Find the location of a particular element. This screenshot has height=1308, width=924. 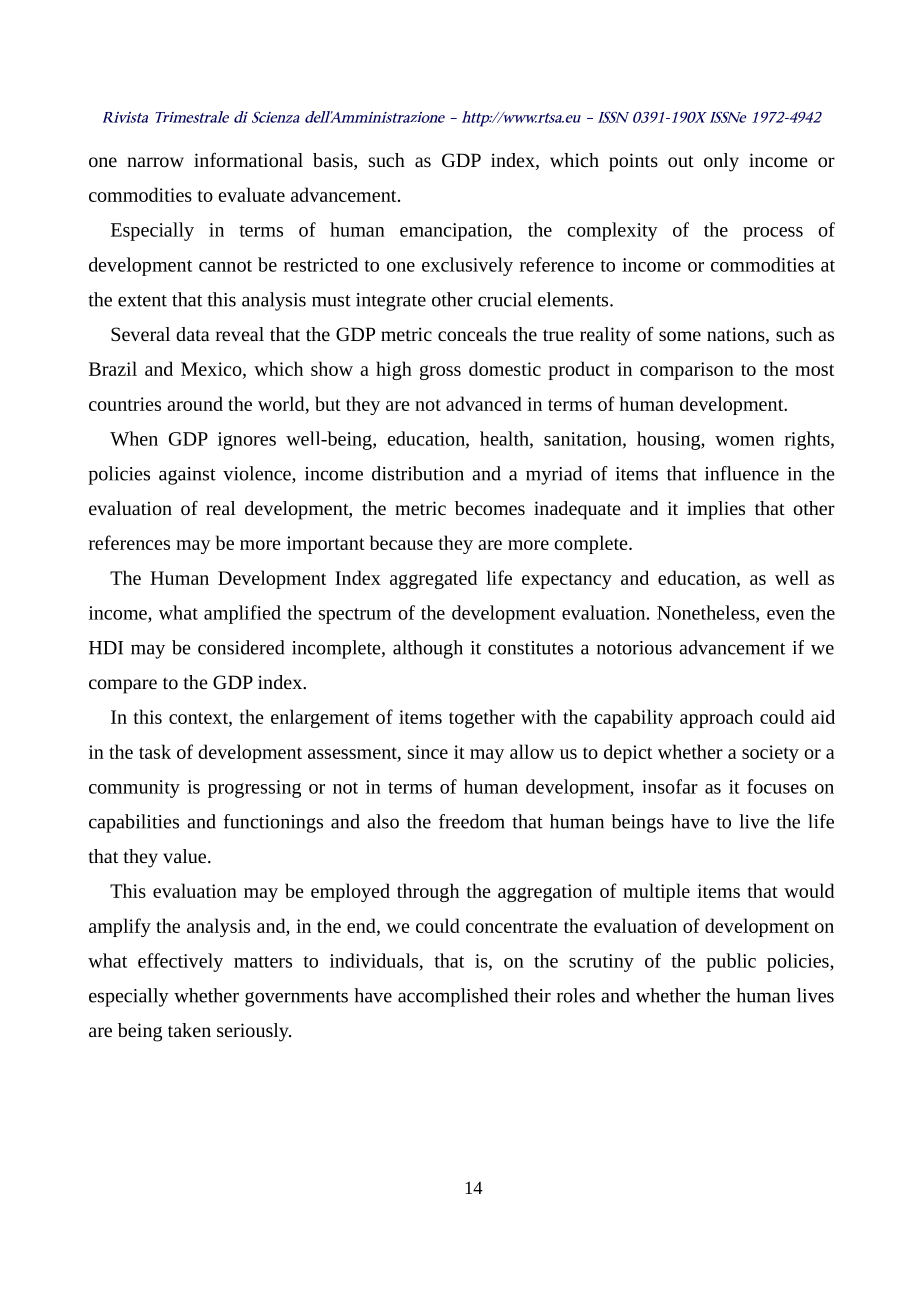

accomplished is located at coordinates (453, 997).
